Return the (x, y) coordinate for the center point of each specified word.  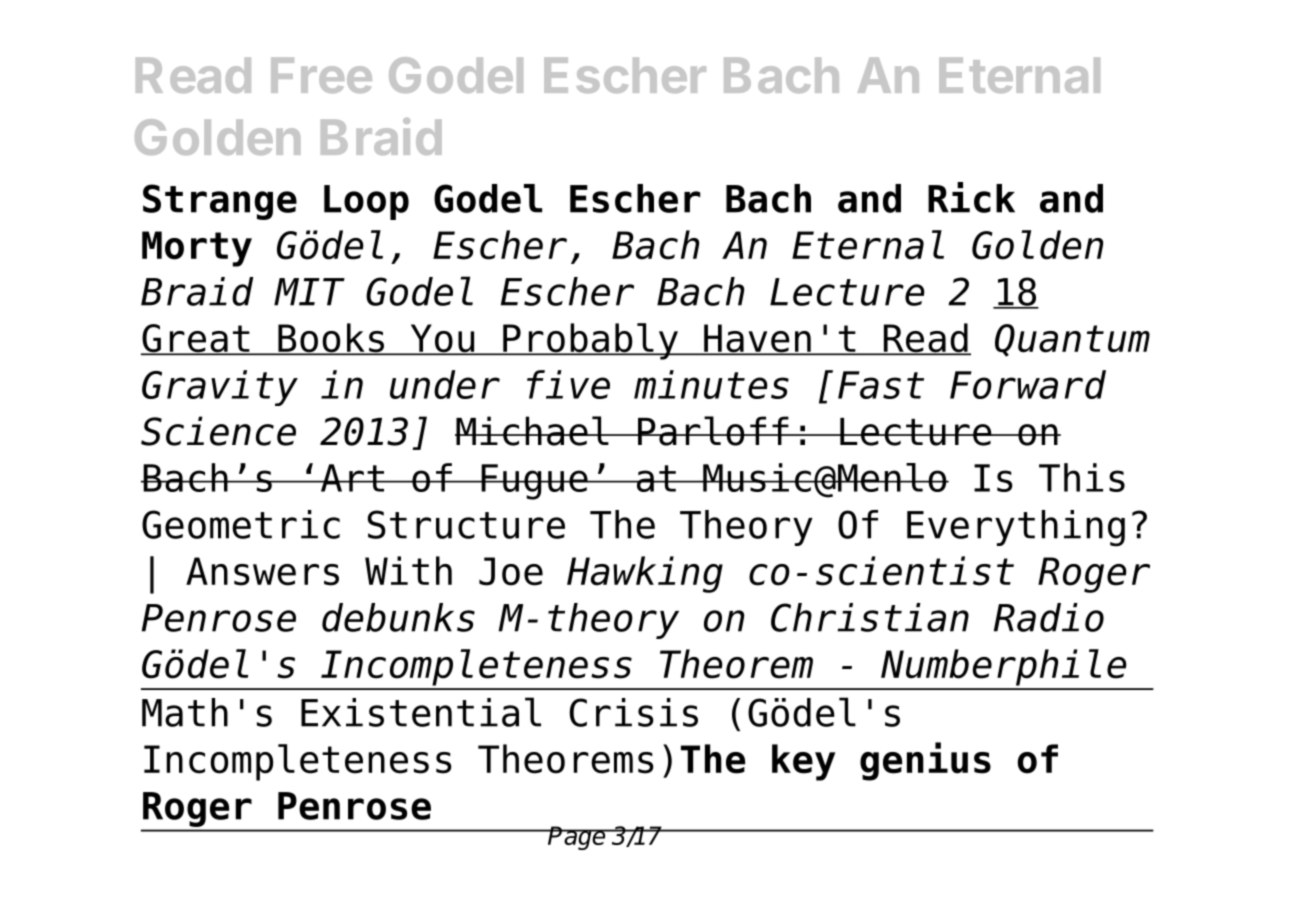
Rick (971, 197)
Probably (590, 341)
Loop (366, 202)
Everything (1016, 528)
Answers (262, 571)
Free (321, 75)
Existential (421, 712)
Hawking (645, 574)
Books (331, 339)
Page (577, 838)
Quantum (1072, 340)
